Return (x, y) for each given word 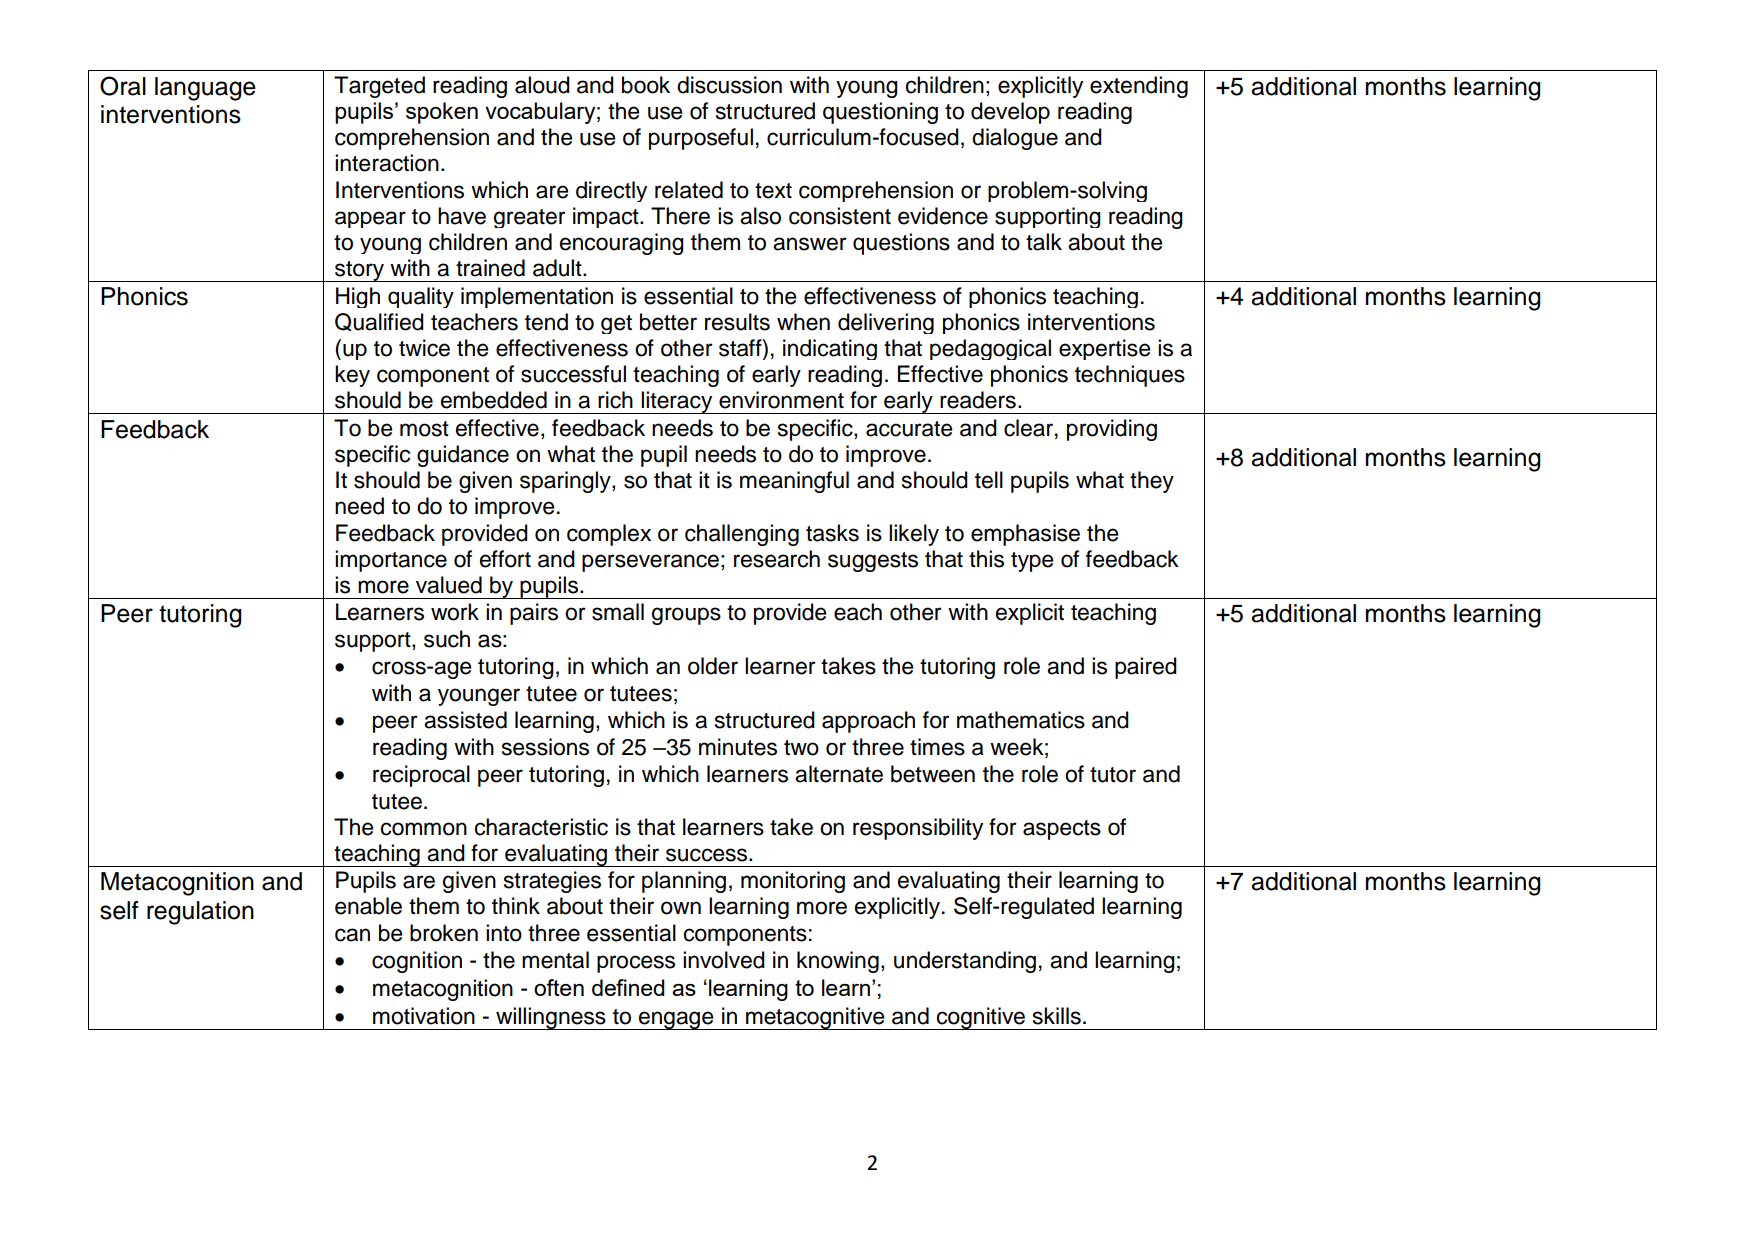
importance (391, 561)
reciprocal (421, 776)
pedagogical (990, 349)
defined (628, 987)
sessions (545, 747)
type (1032, 562)
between (933, 774)
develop (1010, 113)
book (646, 85)
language (205, 89)
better (668, 322)
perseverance (650, 563)
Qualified (379, 322)
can (352, 935)
